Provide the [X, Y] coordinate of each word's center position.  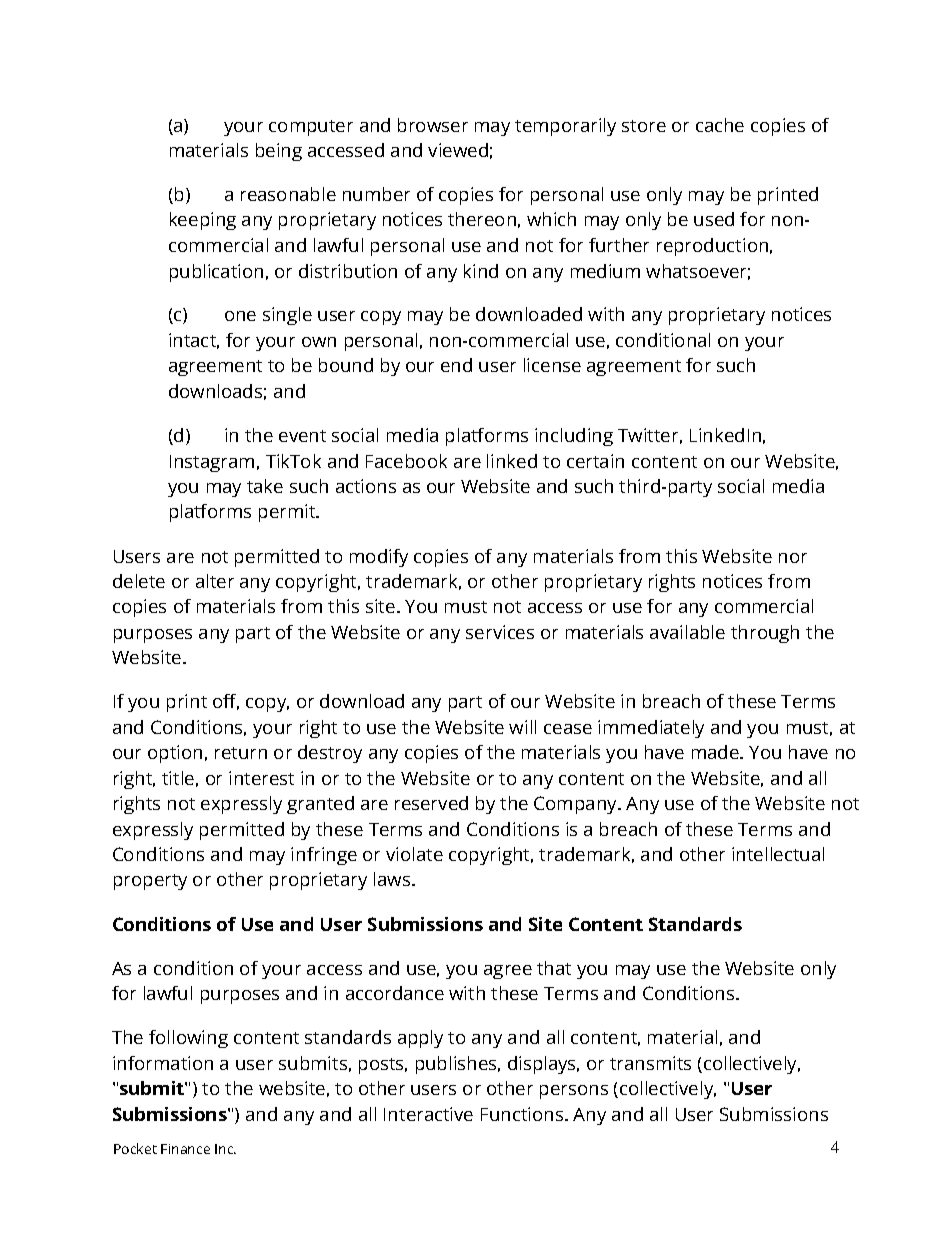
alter [215, 581]
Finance [185, 1149]
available [687, 632]
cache [720, 125]
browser [433, 125]
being [279, 152]
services [500, 632]
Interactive [428, 1114]
